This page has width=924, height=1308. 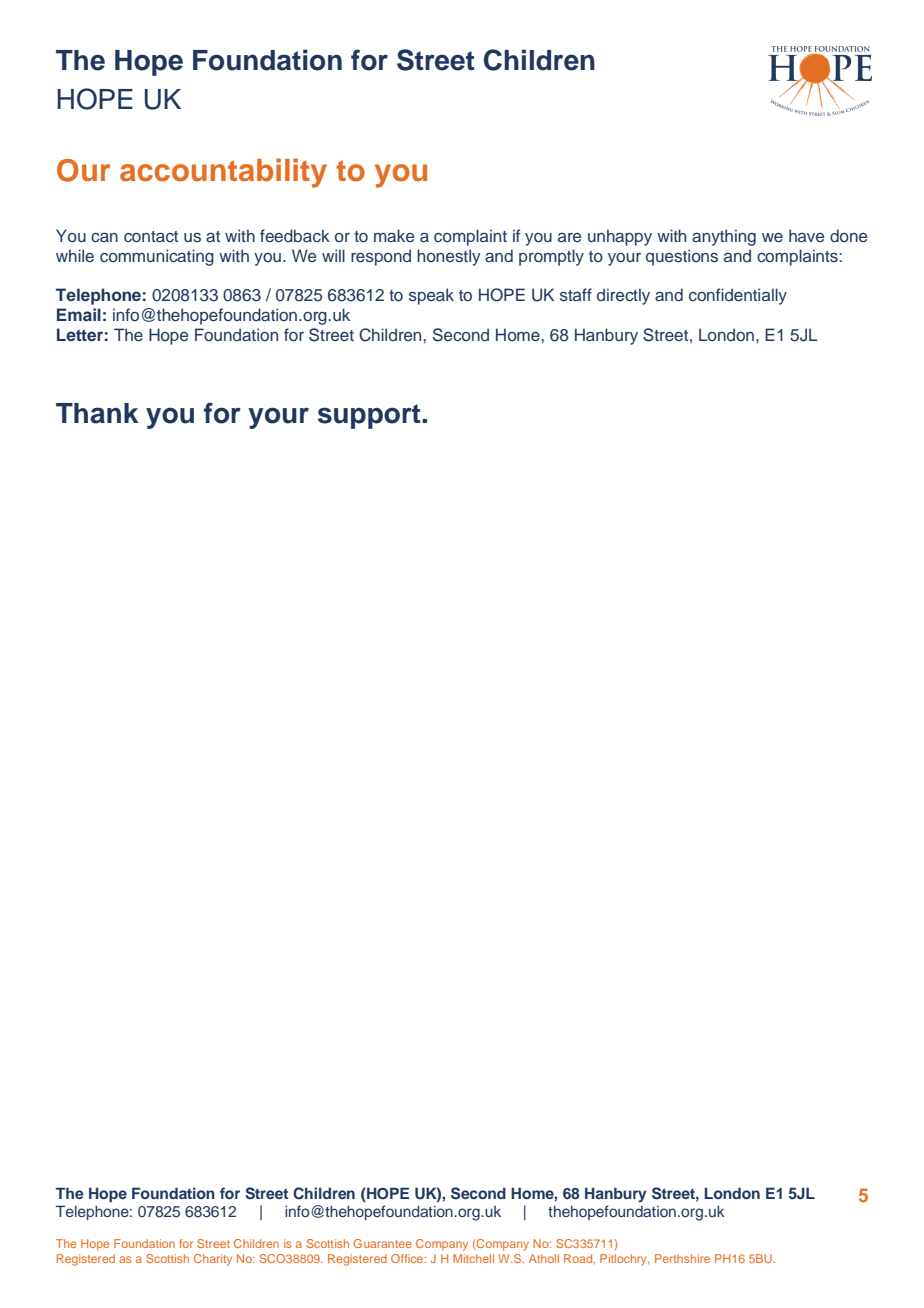 What do you see at coordinates (724, 237) in the page?
I see `anything` at bounding box center [724, 237].
